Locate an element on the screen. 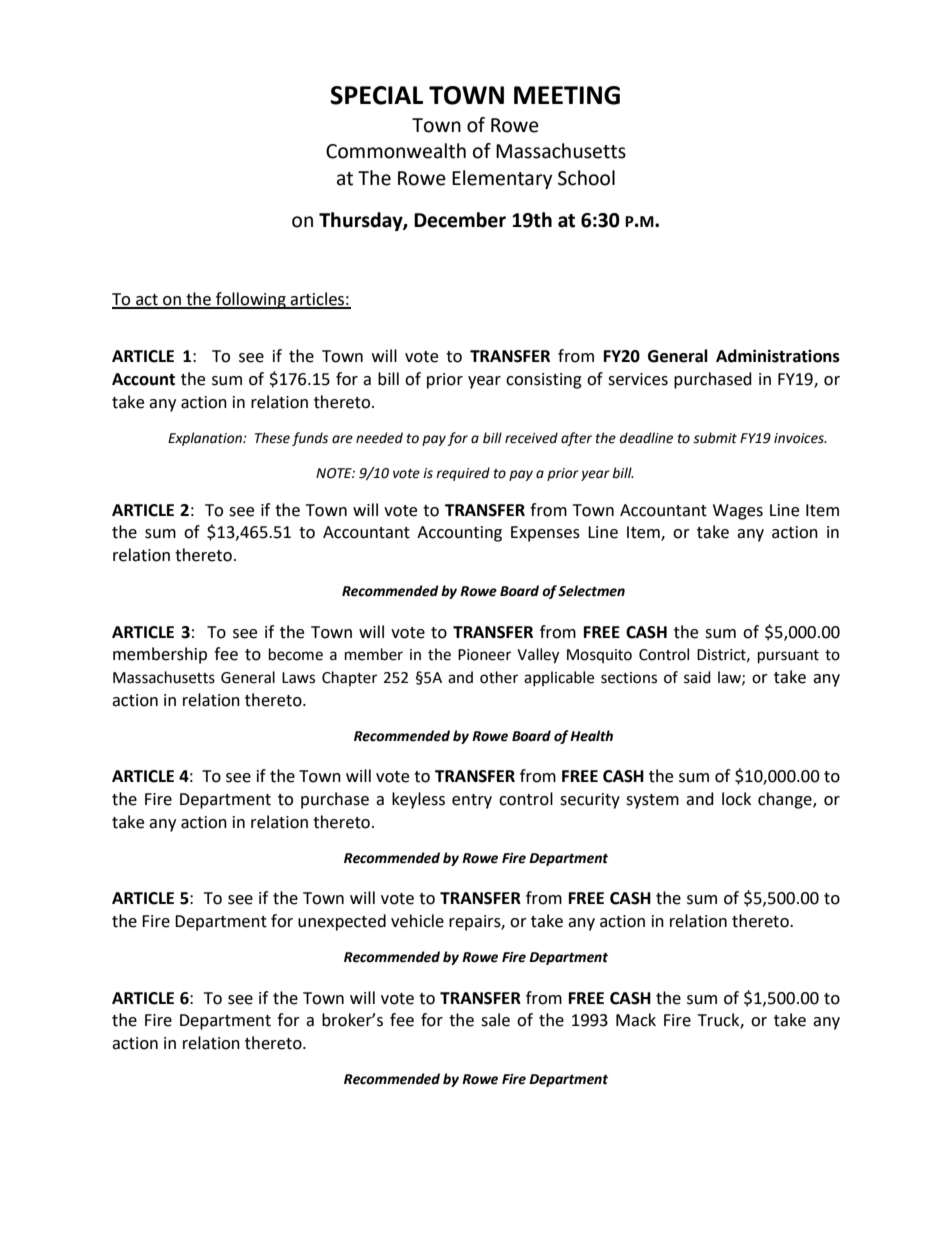 The height and width of the screenshot is (1233, 952). SPECIAL is located at coordinates (376, 95).
